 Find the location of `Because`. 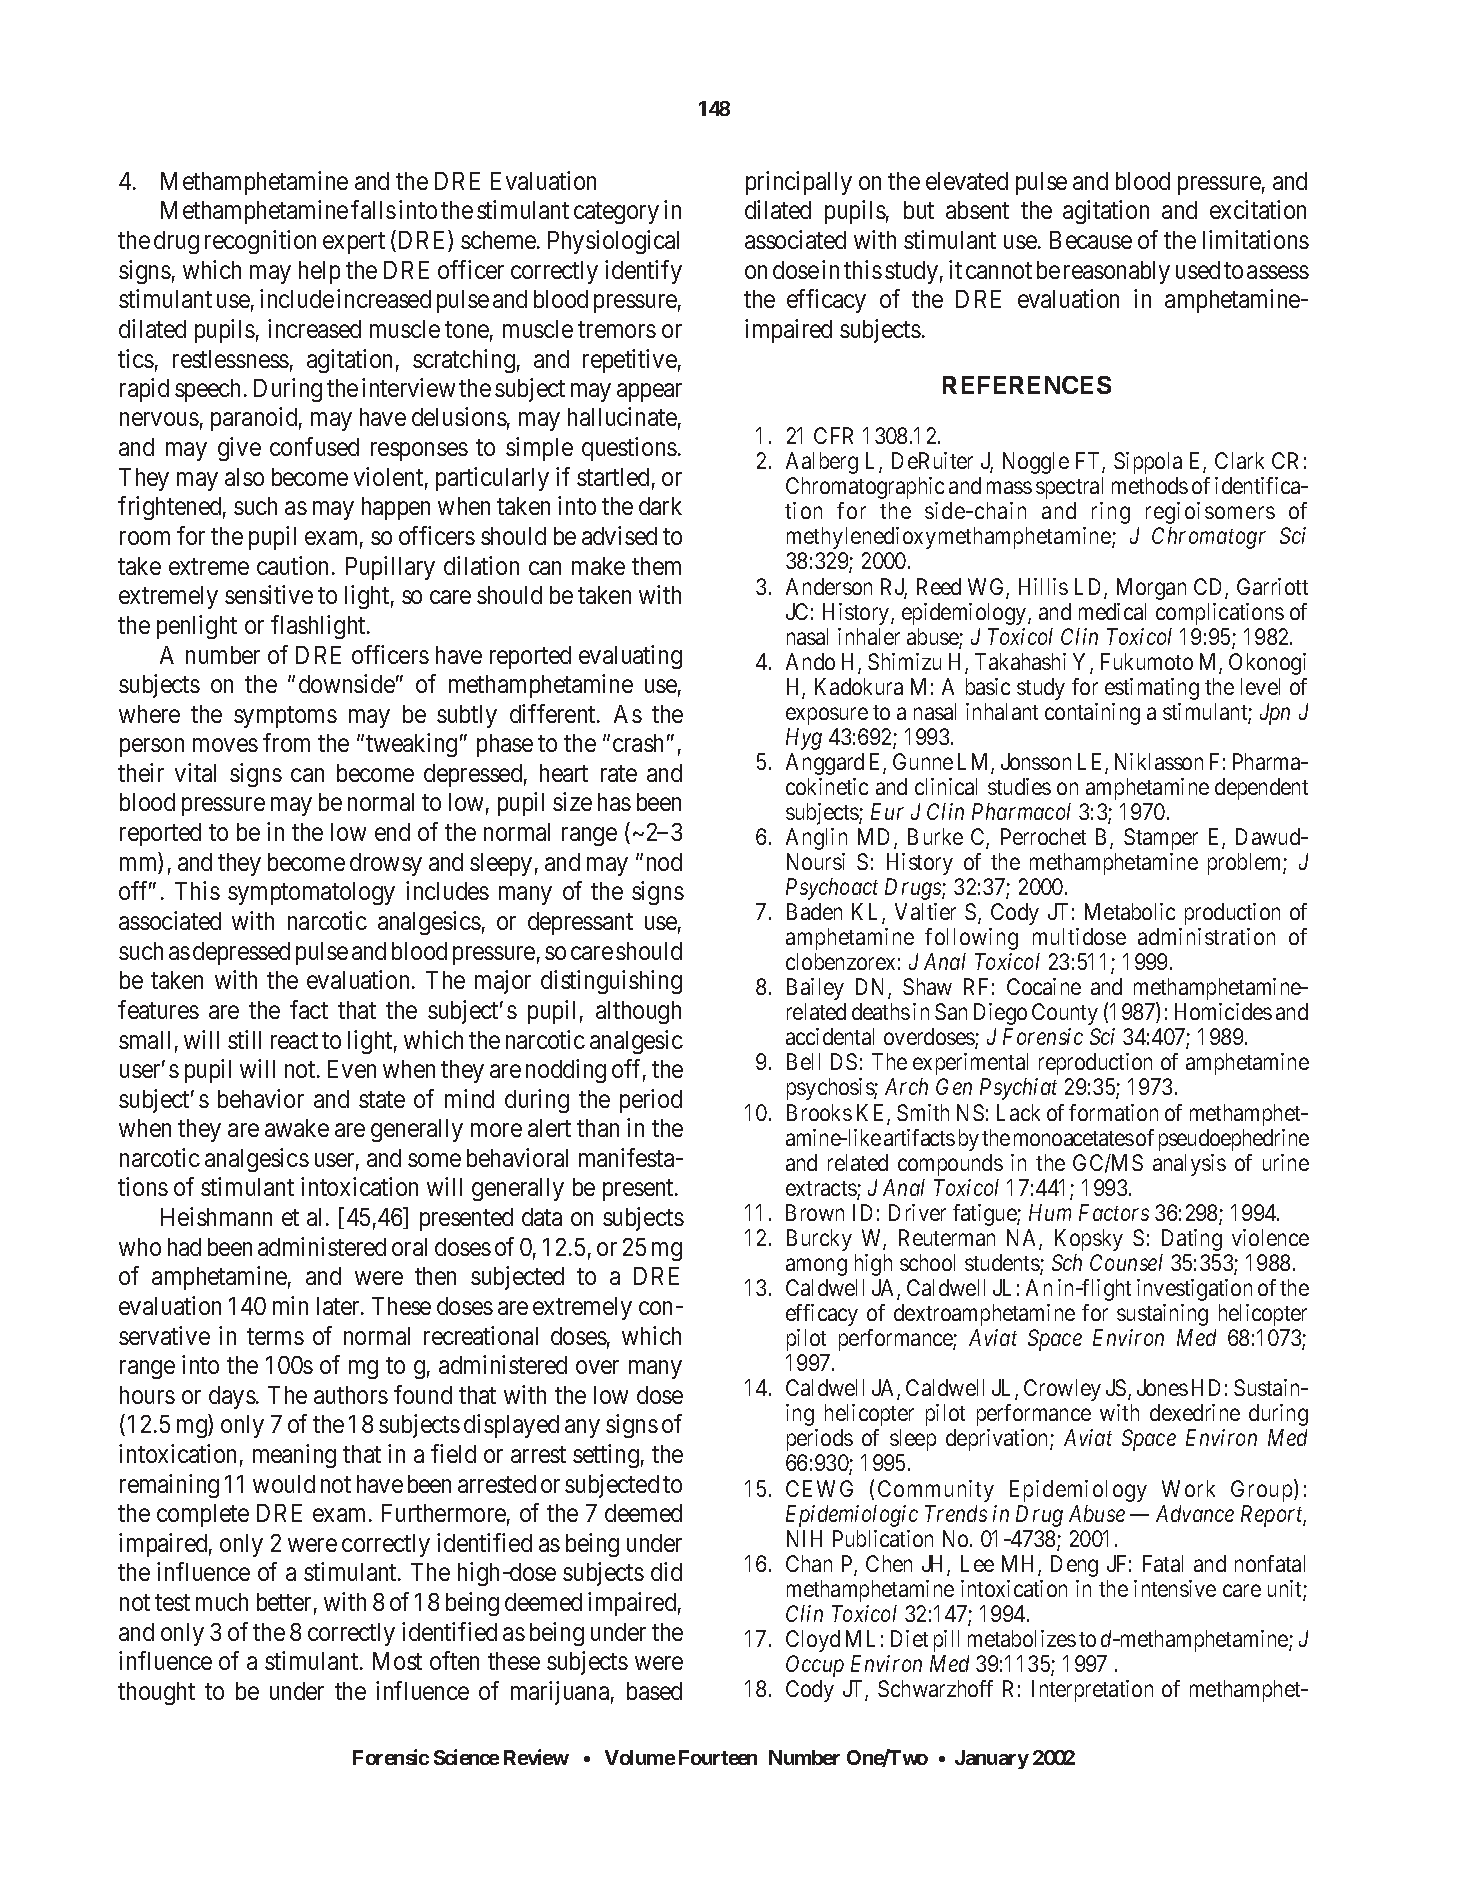

Because is located at coordinates (1091, 240).
